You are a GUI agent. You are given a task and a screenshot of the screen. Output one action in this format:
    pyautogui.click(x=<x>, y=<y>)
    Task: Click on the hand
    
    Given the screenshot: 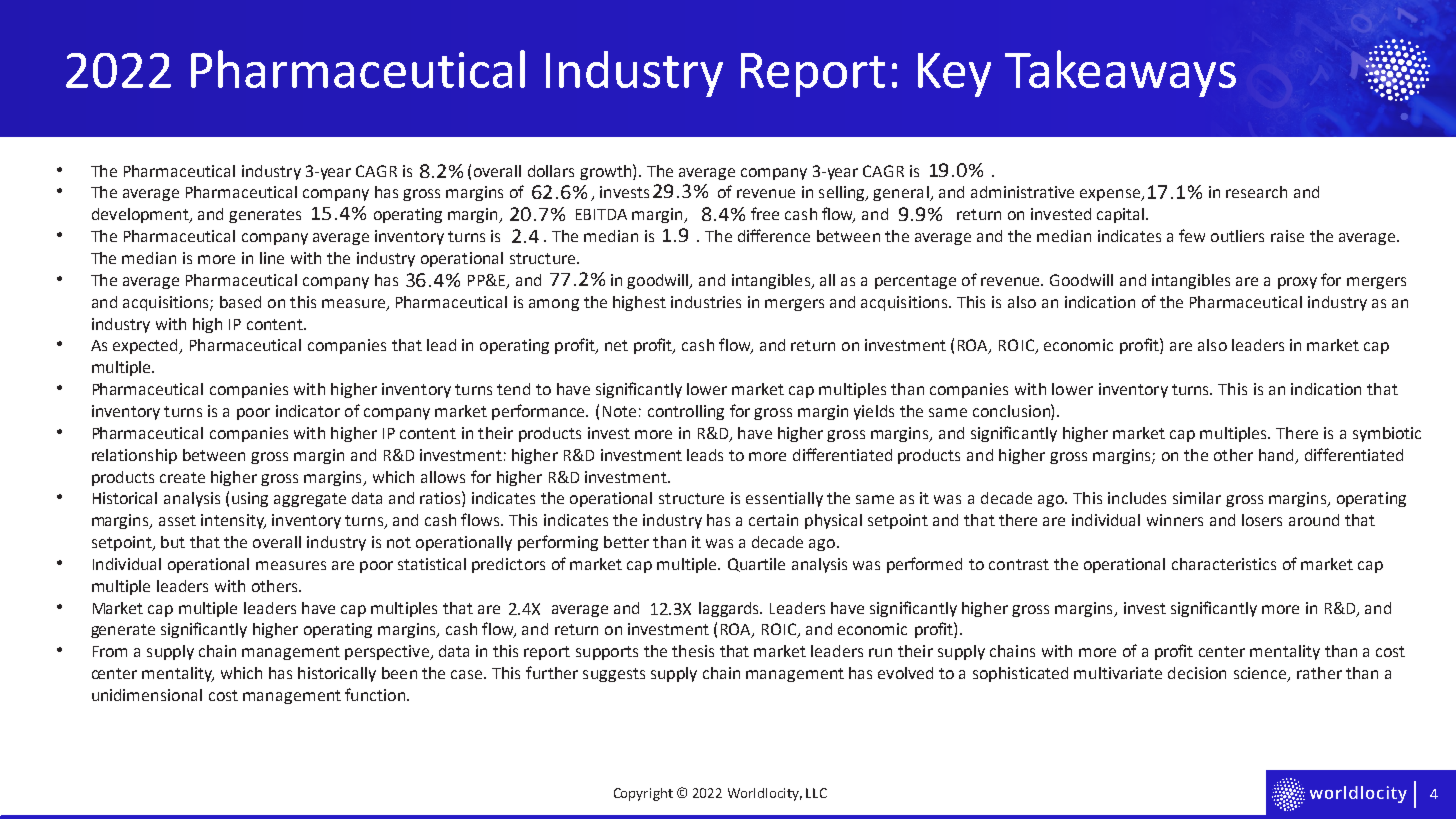 What is the action you would take?
    pyautogui.click(x=1276, y=455)
